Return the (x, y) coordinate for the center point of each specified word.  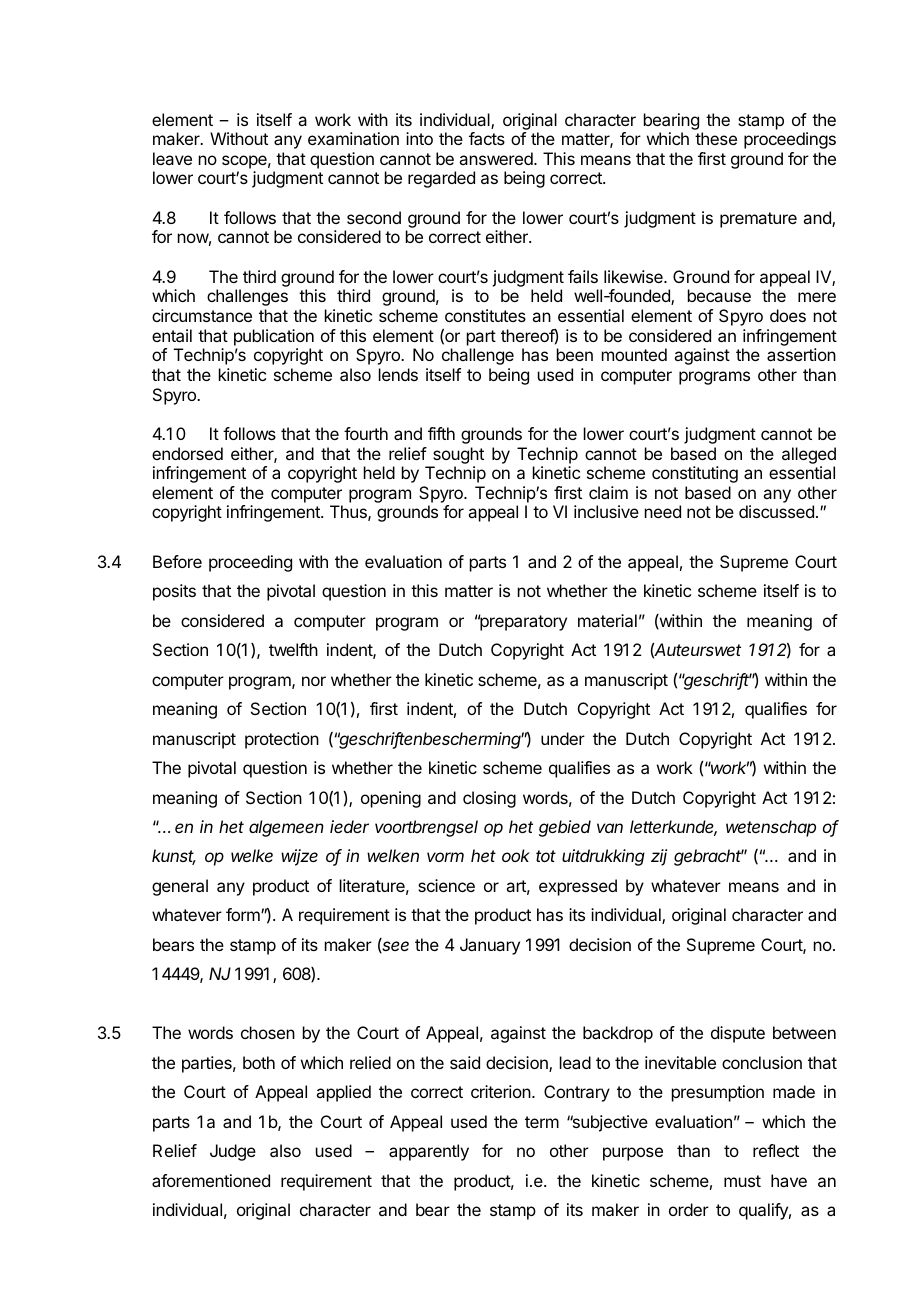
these (716, 138)
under (563, 738)
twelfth (293, 649)
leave (172, 158)
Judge (233, 1152)
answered (497, 158)
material (607, 620)
